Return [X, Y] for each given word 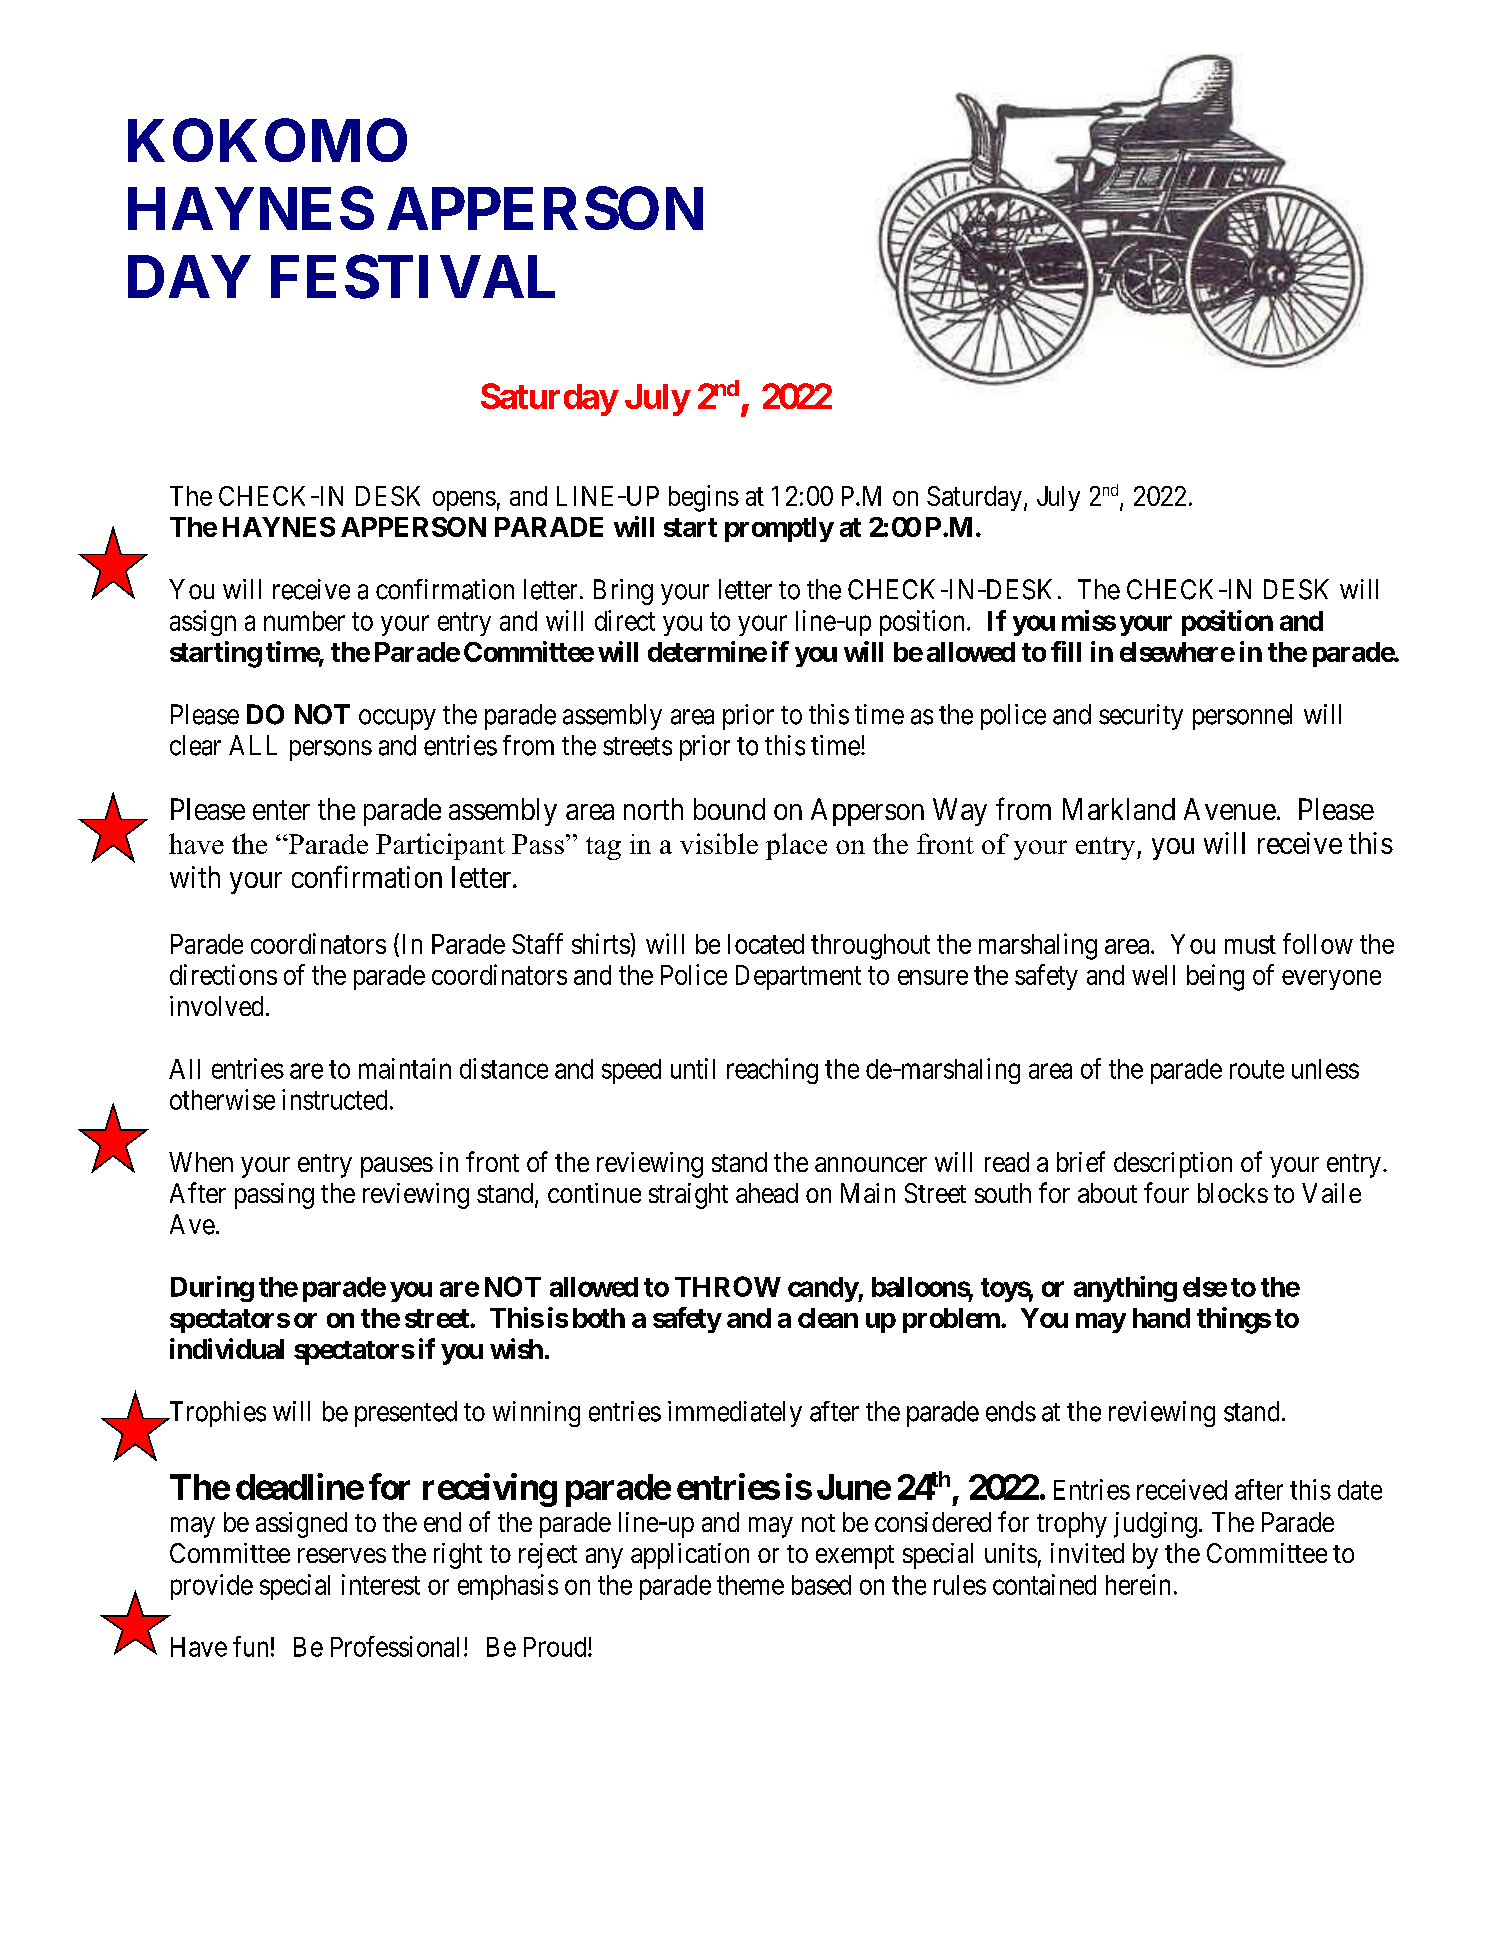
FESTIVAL [413, 276]
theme [750, 1585]
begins [704, 498]
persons [331, 750]
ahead [767, 1193]
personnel [1242, 717]
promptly [779, 529]
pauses [397, 1167]
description [1173, 1165]
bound [729, 809]
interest [381, 1584]
